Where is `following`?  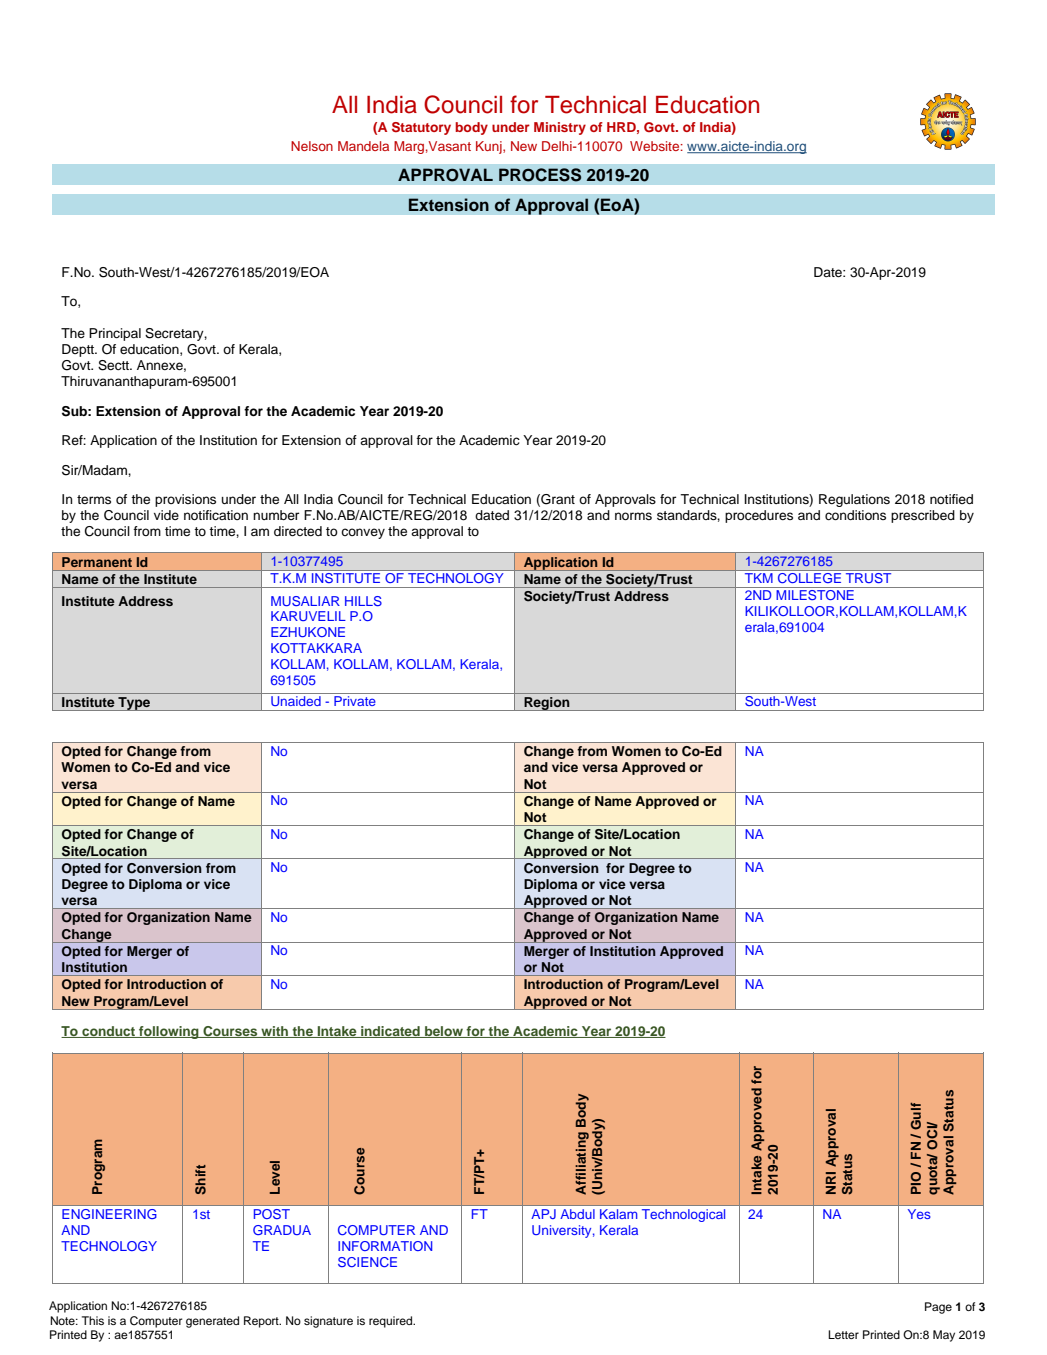
following is located at coordinates (169, 1032).
